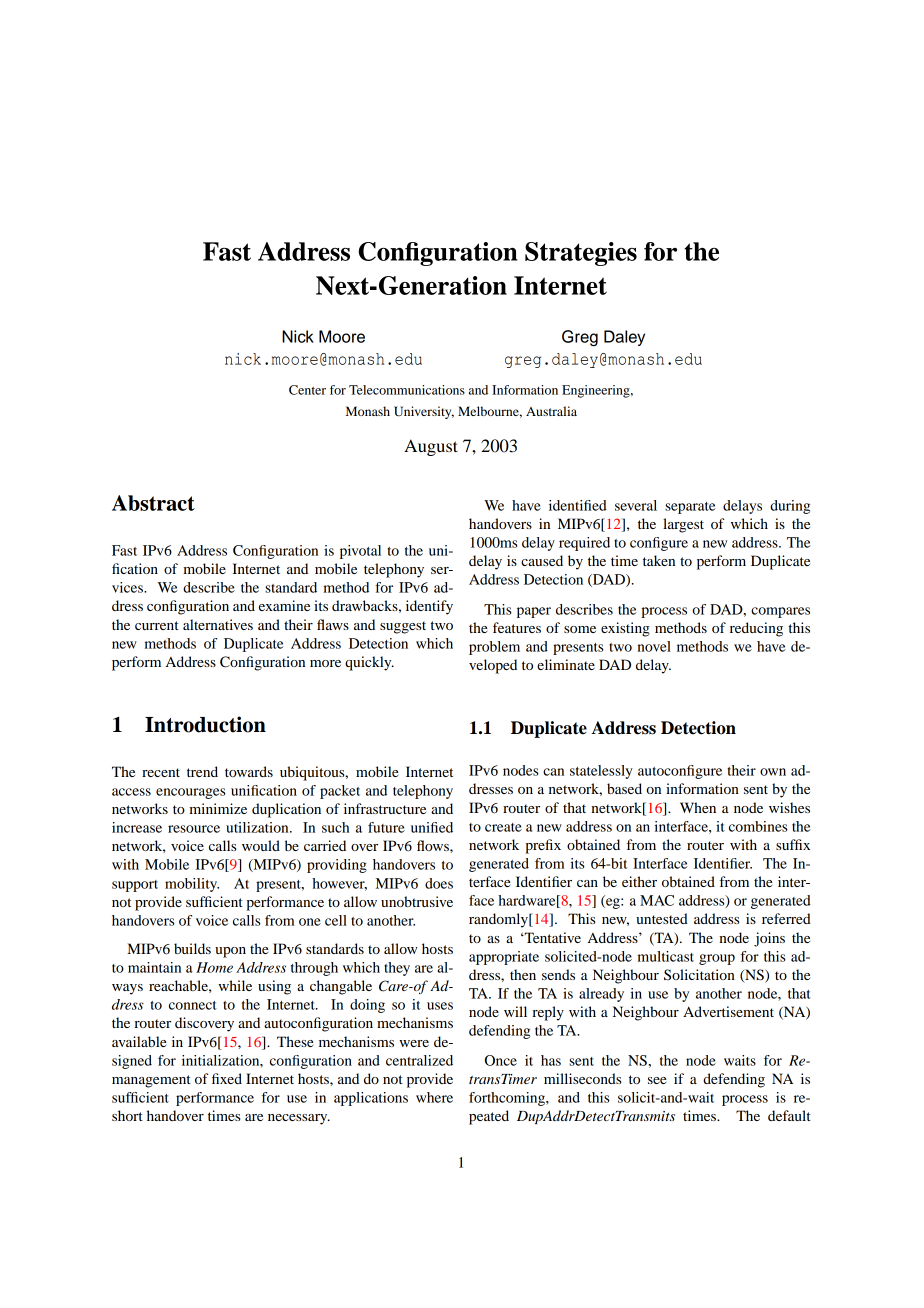 The image size is (924, 1308). Describe the element at coordinates (307, 390) in the screenshot. I see `Center` at that location.
